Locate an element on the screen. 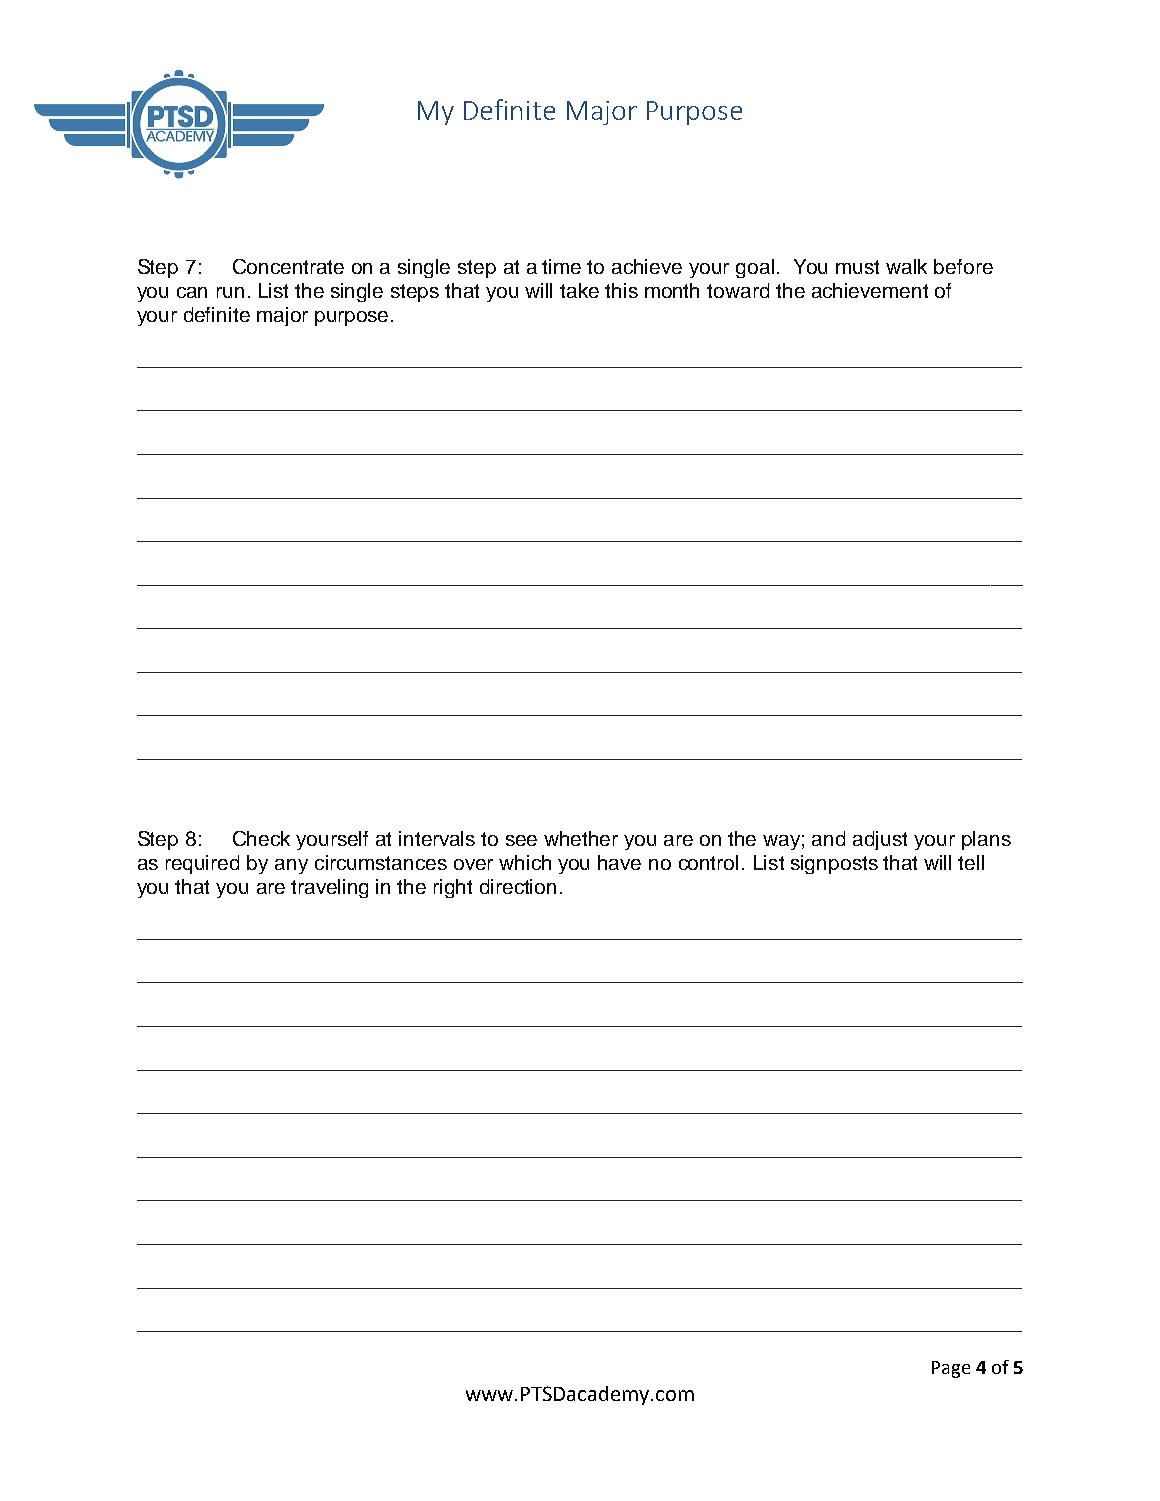  adjust is located at coordinates (880, 840).
